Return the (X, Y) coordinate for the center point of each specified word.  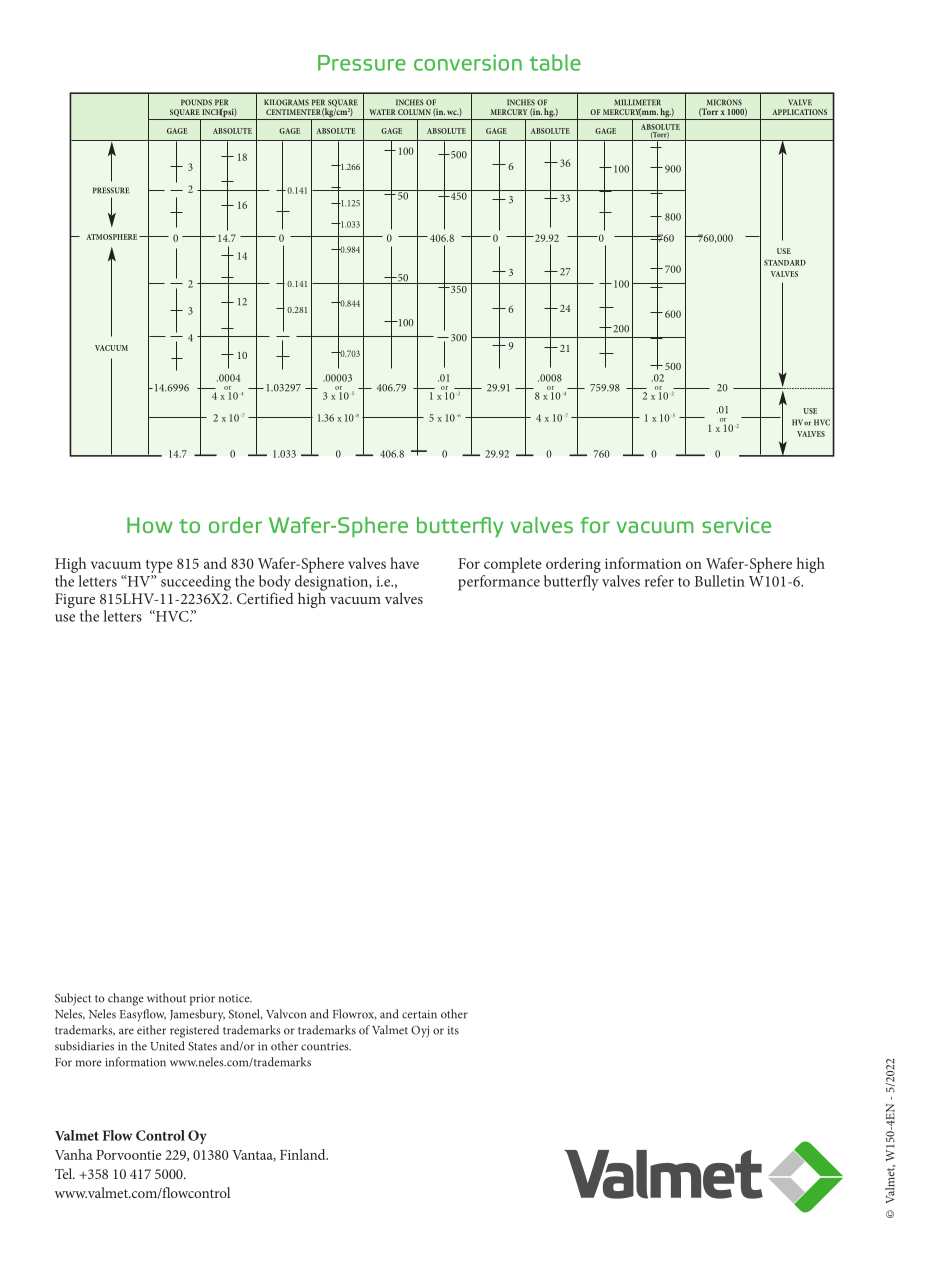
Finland (304, 1154)
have (404, 563)
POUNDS (196, 102)
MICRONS (724, 102)
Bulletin (720, 581)
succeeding (196, 583)
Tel (64, 1173)
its (453, 1030)
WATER (382, 112)
